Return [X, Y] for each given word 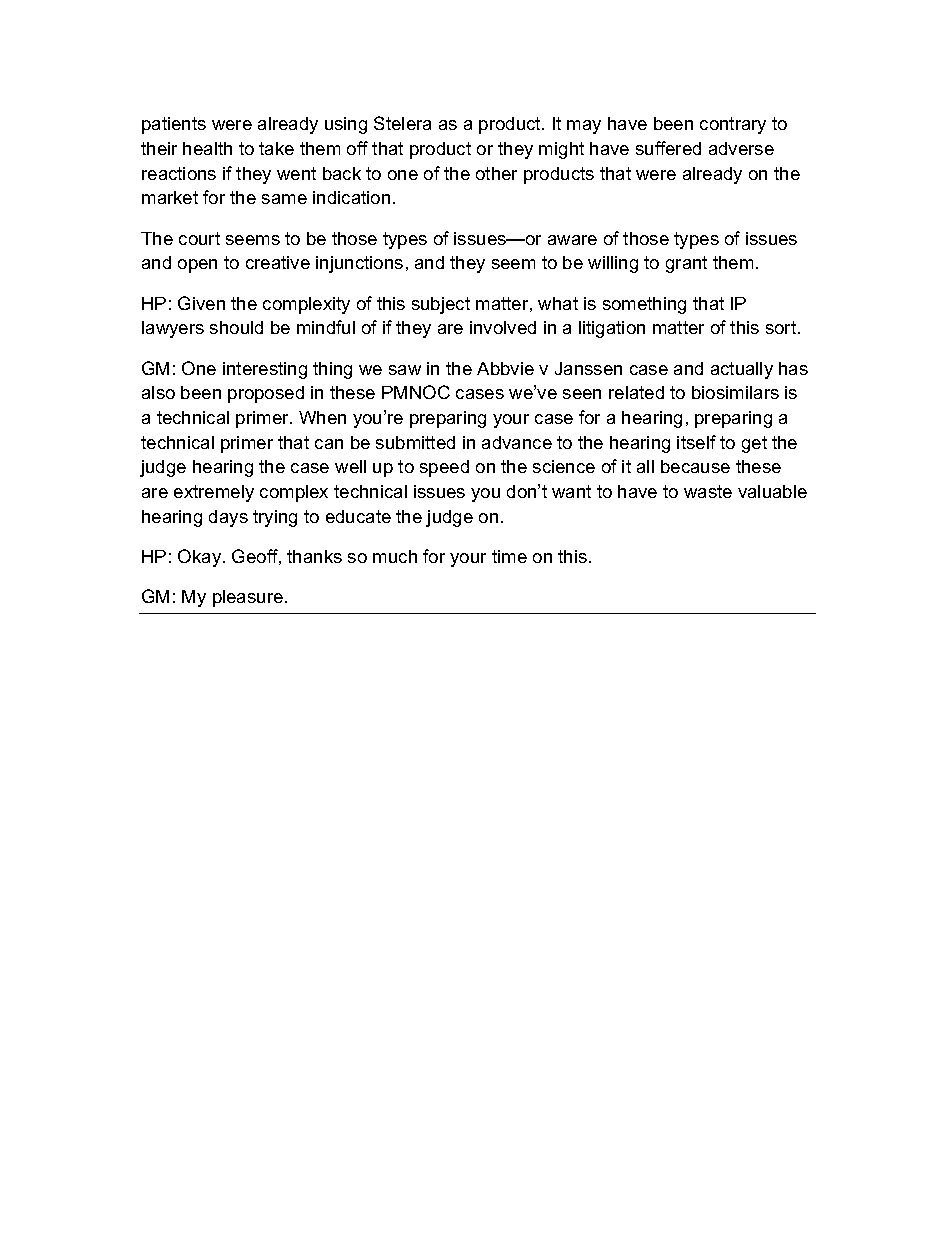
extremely [214, 493]
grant [686, 264]
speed [444, 468]
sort [782, 327]
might [561, 150]
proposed [266, 394]
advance [517, 442]
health [207, 148]
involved [503, 327]
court [199, 238]
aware [572, 240]
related [636, 392]
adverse [741, 148]
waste [708, 491]
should [236, 327]
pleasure [248, 598]
